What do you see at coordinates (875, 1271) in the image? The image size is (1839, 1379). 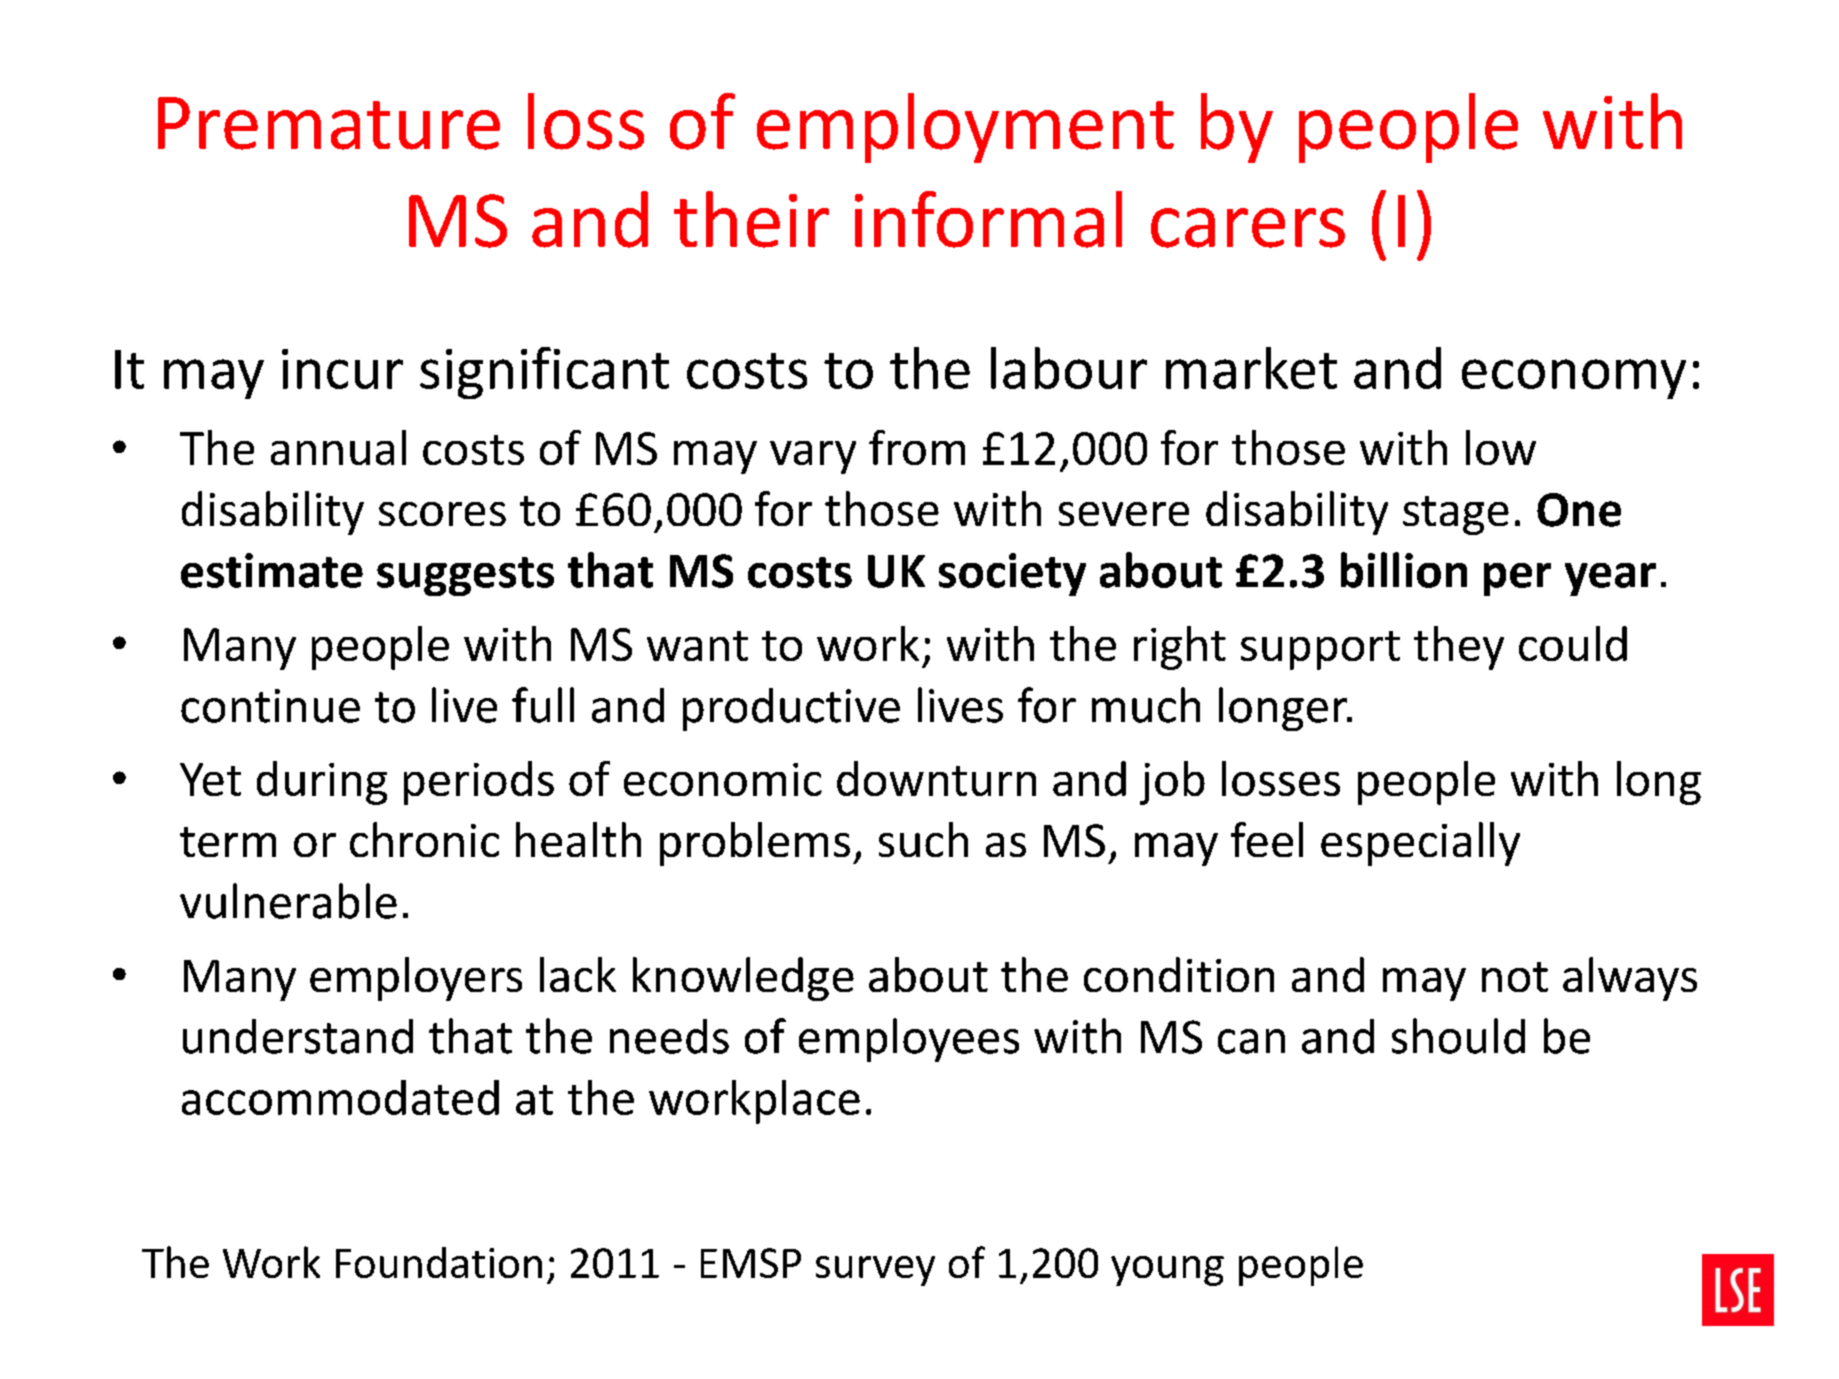 I see `survey` at bounding box center [875, 1271].
